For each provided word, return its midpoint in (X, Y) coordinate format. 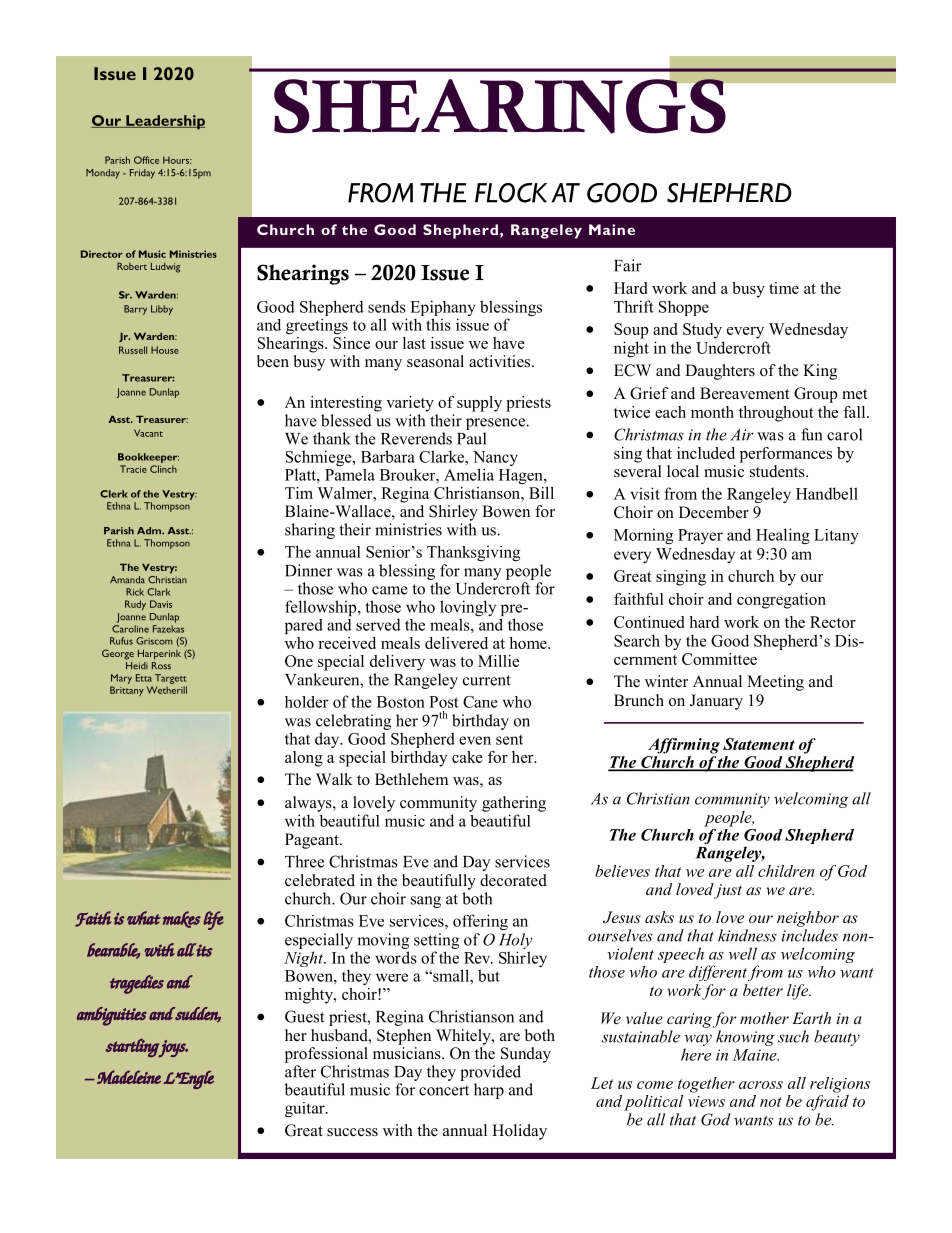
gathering (514, 804)
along (304, 759)
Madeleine (129, 1077)
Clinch (163, 469)
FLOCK (511, 193)
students (778, 471)
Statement (759, 744)
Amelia (469, 474)
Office (146, 160)
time (784, 288)
